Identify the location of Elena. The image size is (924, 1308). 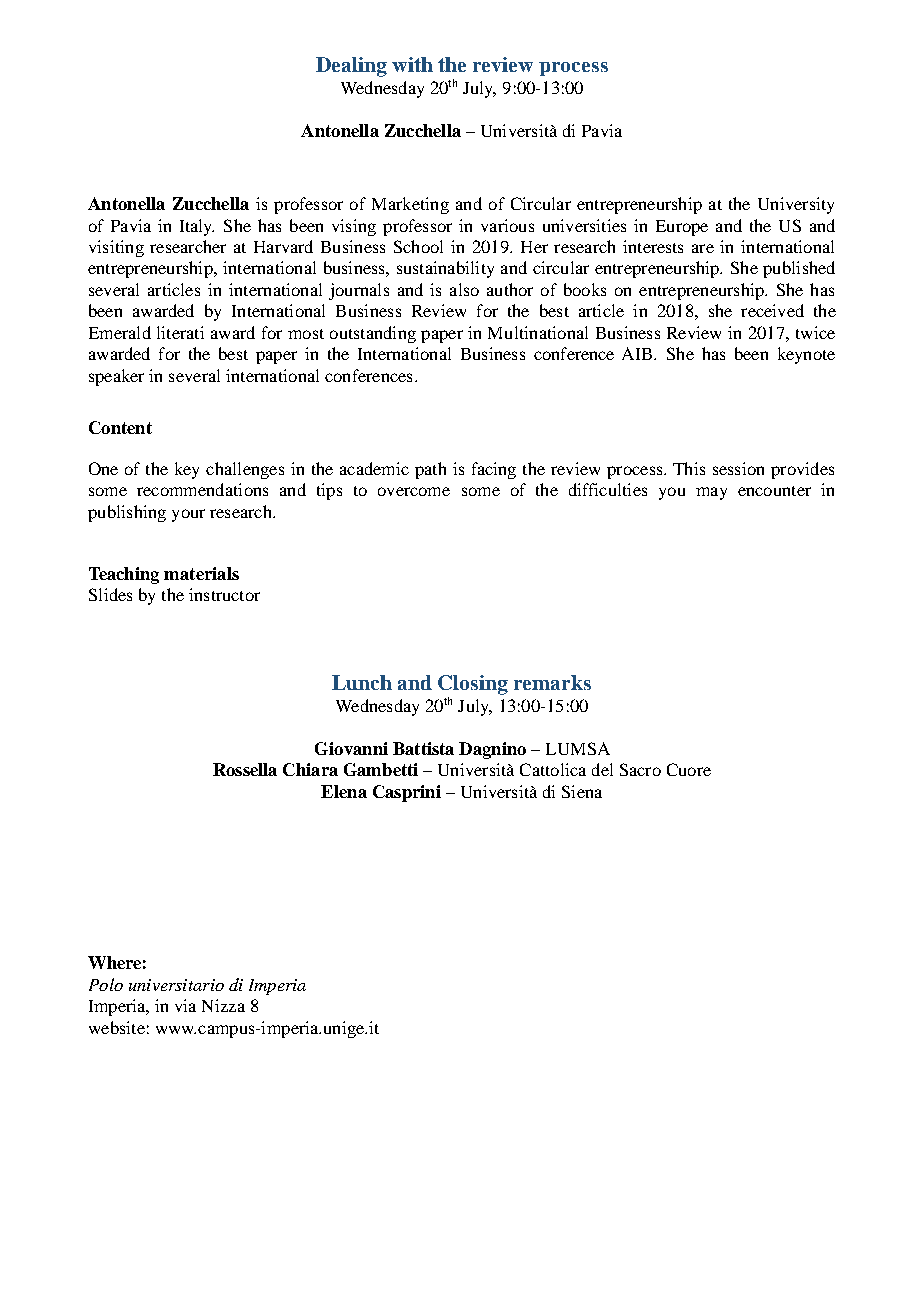
(344, 791).
